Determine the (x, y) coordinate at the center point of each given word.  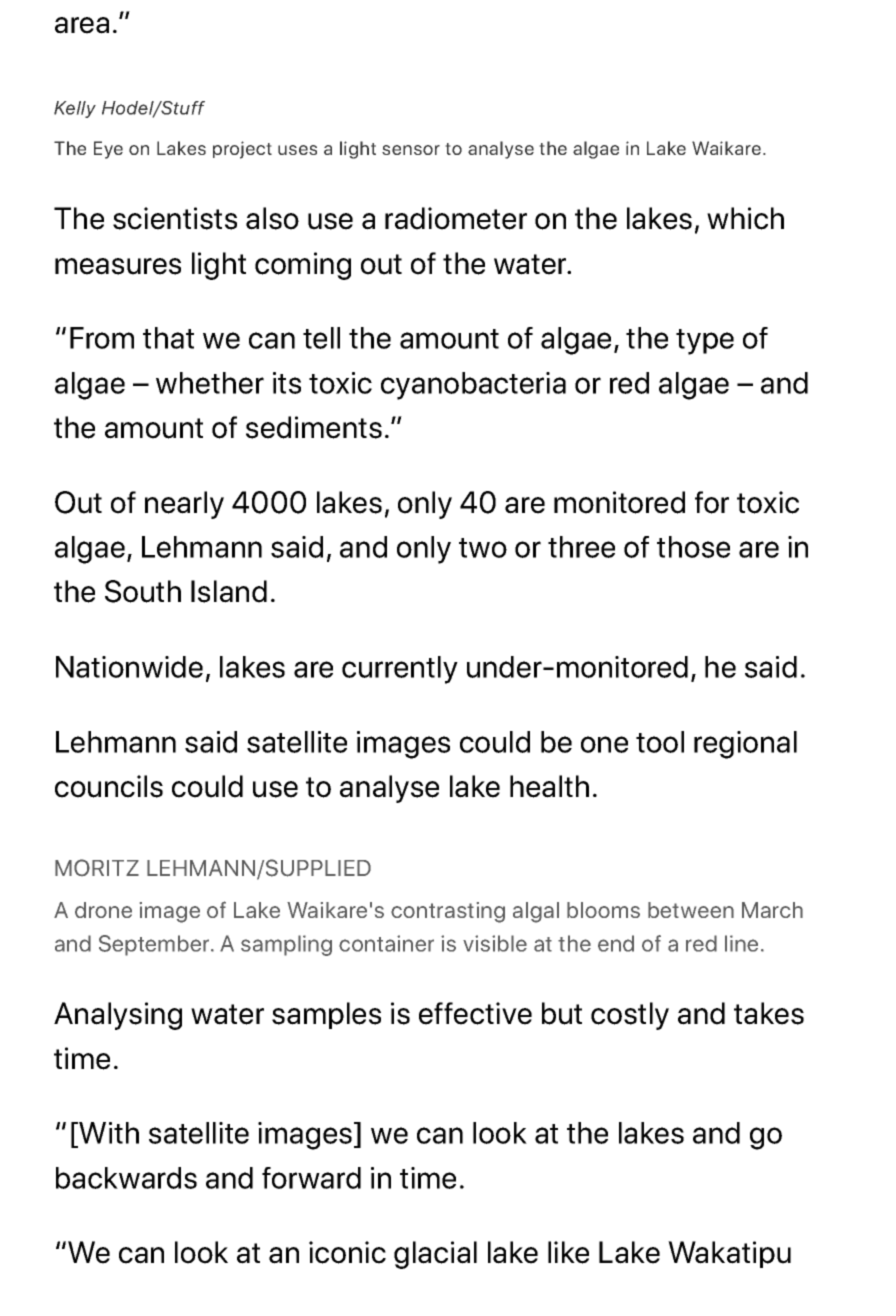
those (693, 547)
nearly (184, 505)
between (691, 910)
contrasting (448, 912)
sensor (411, 150)
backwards (126, 1178)
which (745, 218)
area (82, 25)
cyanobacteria (473, 386)
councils (109, 786)
